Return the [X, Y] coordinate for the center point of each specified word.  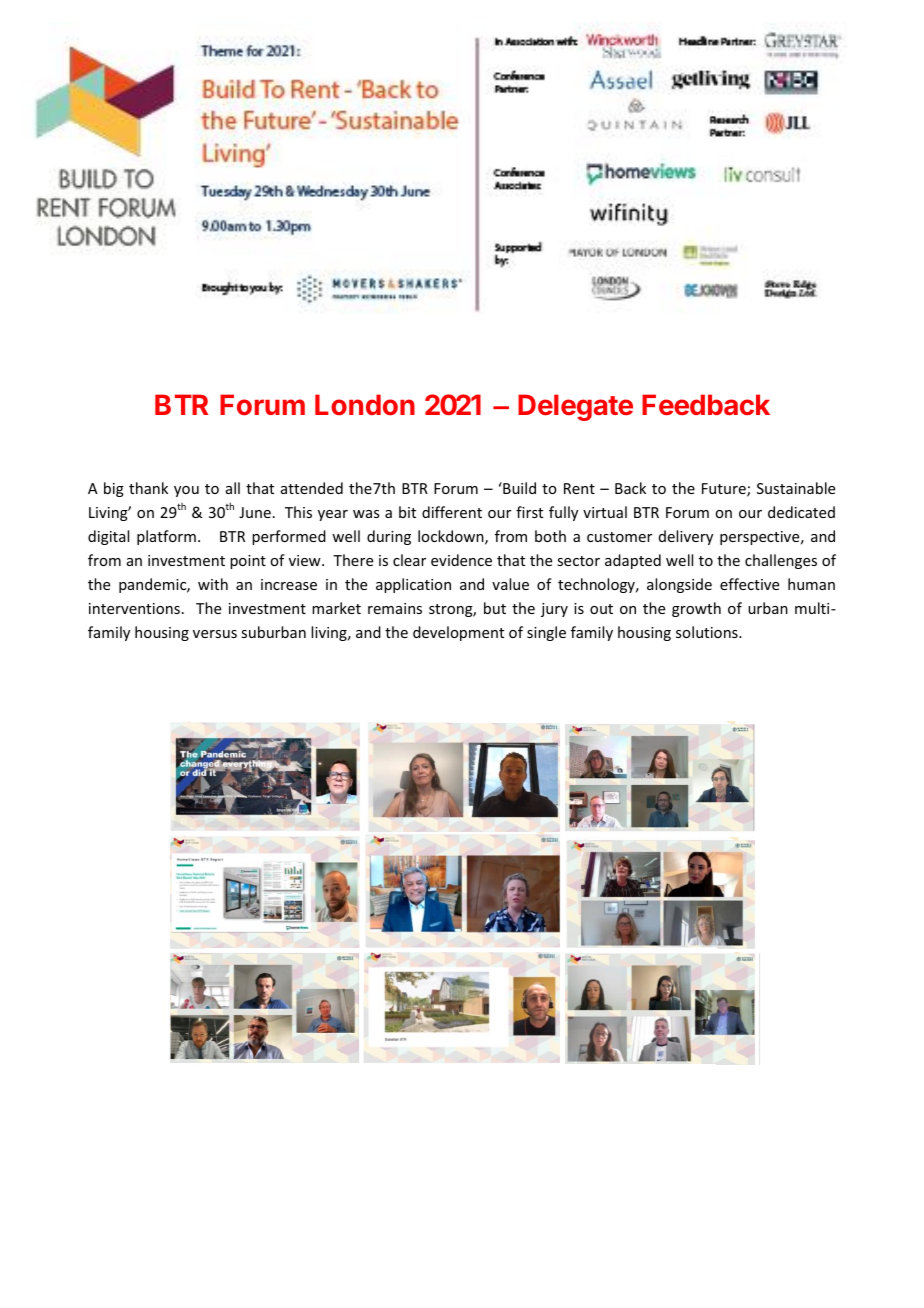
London [365, 404]
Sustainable [796, 488]
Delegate [575, 407]
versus [215, 634]
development [458, 633]
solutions [708, 632]
